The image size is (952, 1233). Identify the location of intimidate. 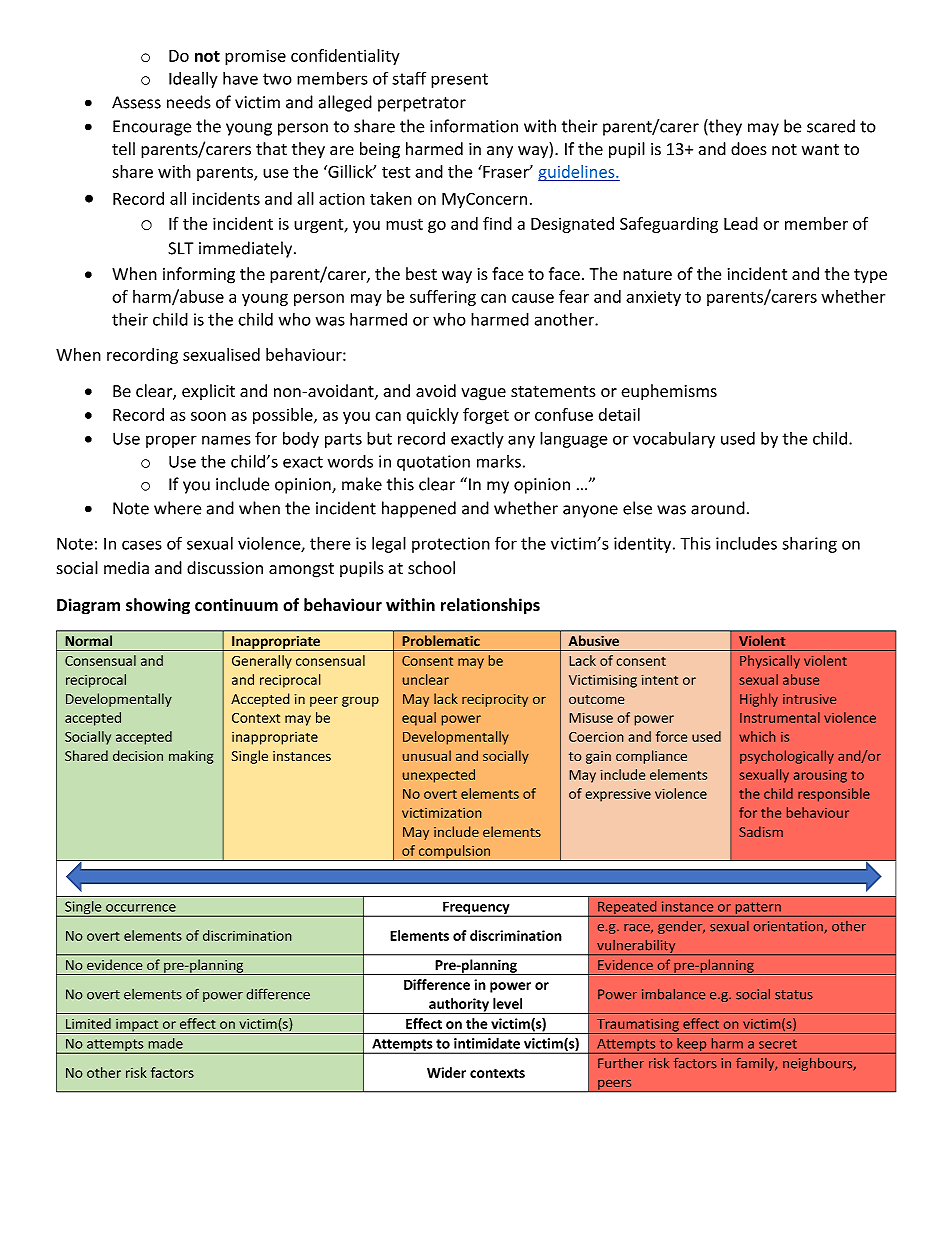
(487, 1043).
